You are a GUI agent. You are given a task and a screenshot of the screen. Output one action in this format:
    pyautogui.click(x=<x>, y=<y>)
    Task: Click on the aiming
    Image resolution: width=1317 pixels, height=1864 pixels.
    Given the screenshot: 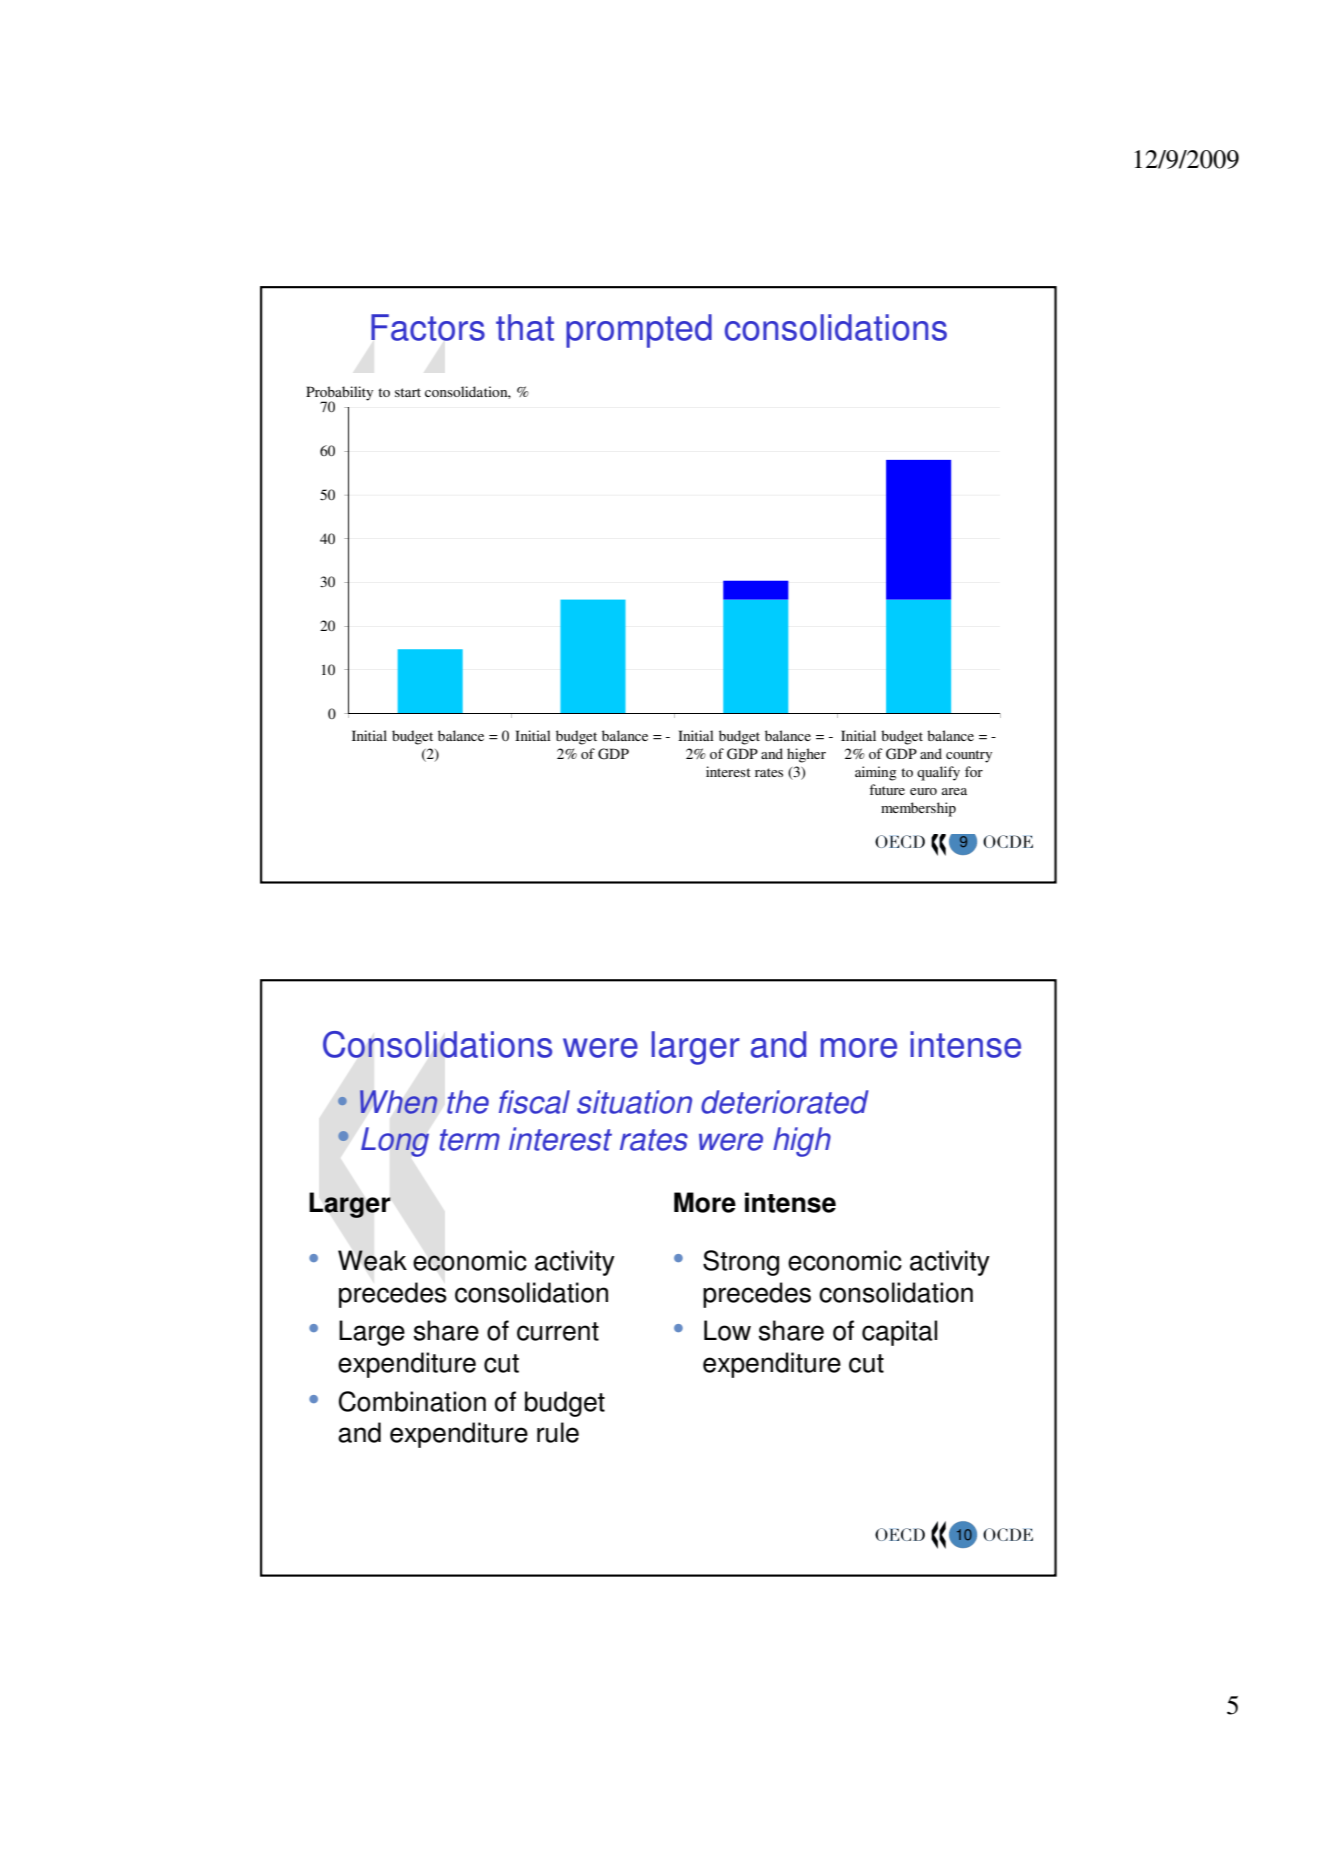 What is the action you would take?
    pyautogui.click(x=875, y=773)
